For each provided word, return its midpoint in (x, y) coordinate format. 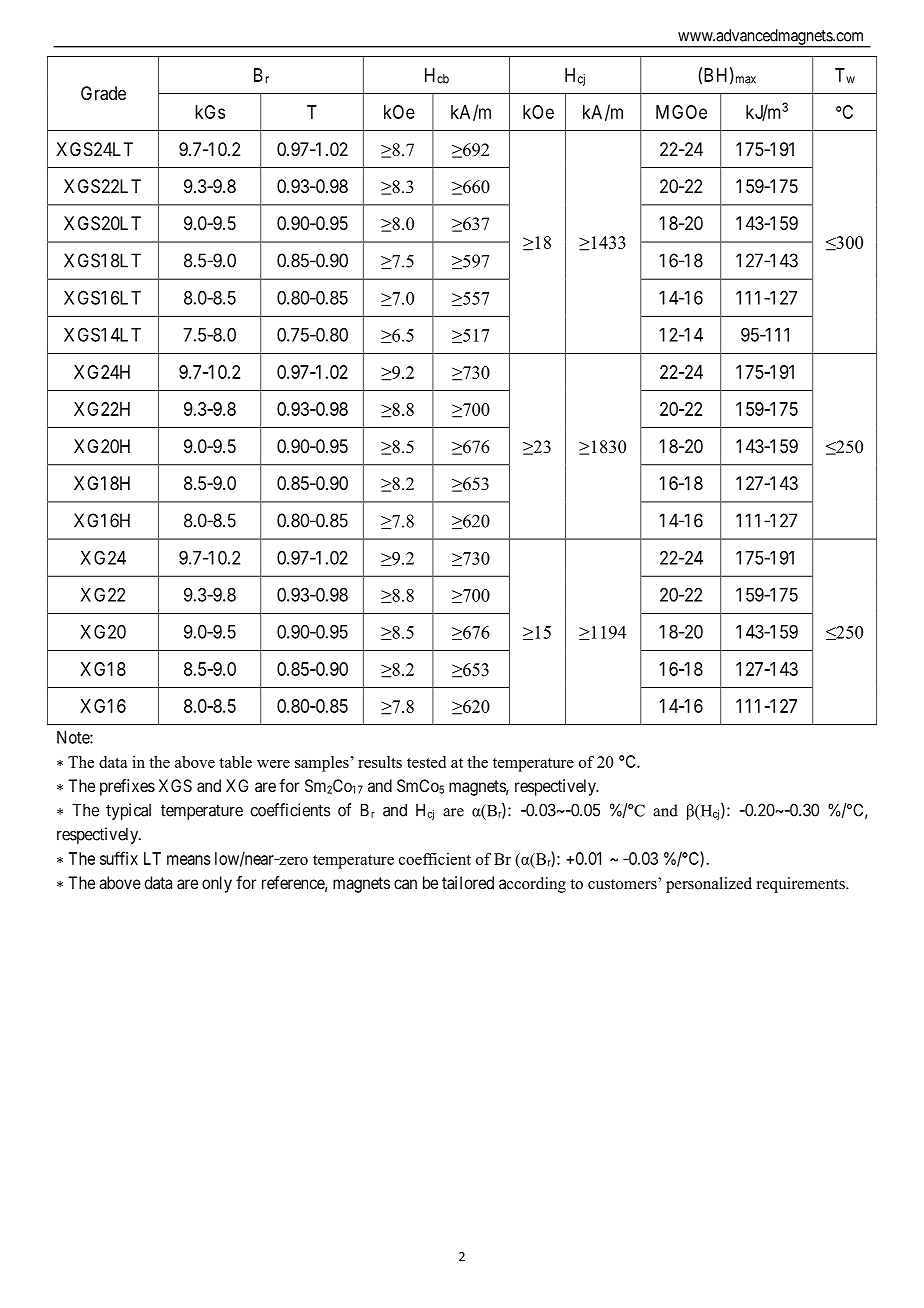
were (273, 764)
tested (426, 762)
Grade (103, 93)
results (380, 762)
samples (322, 764)
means (189, 860)
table (235, 762)
